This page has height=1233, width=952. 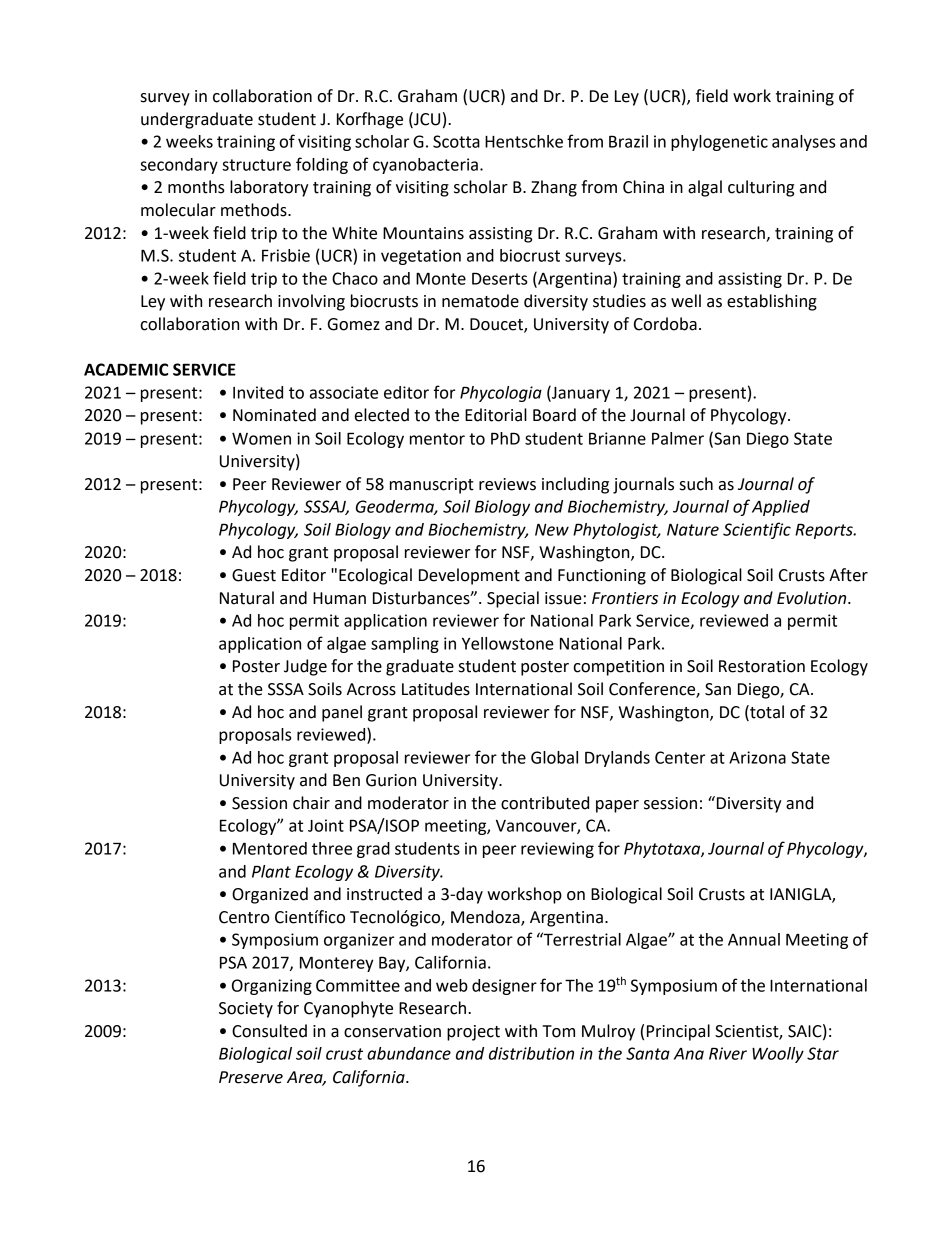 What do you see at coordinates (425, 166) in the page?
I see `cyanobacteria` at bounding box center [425, 166].
